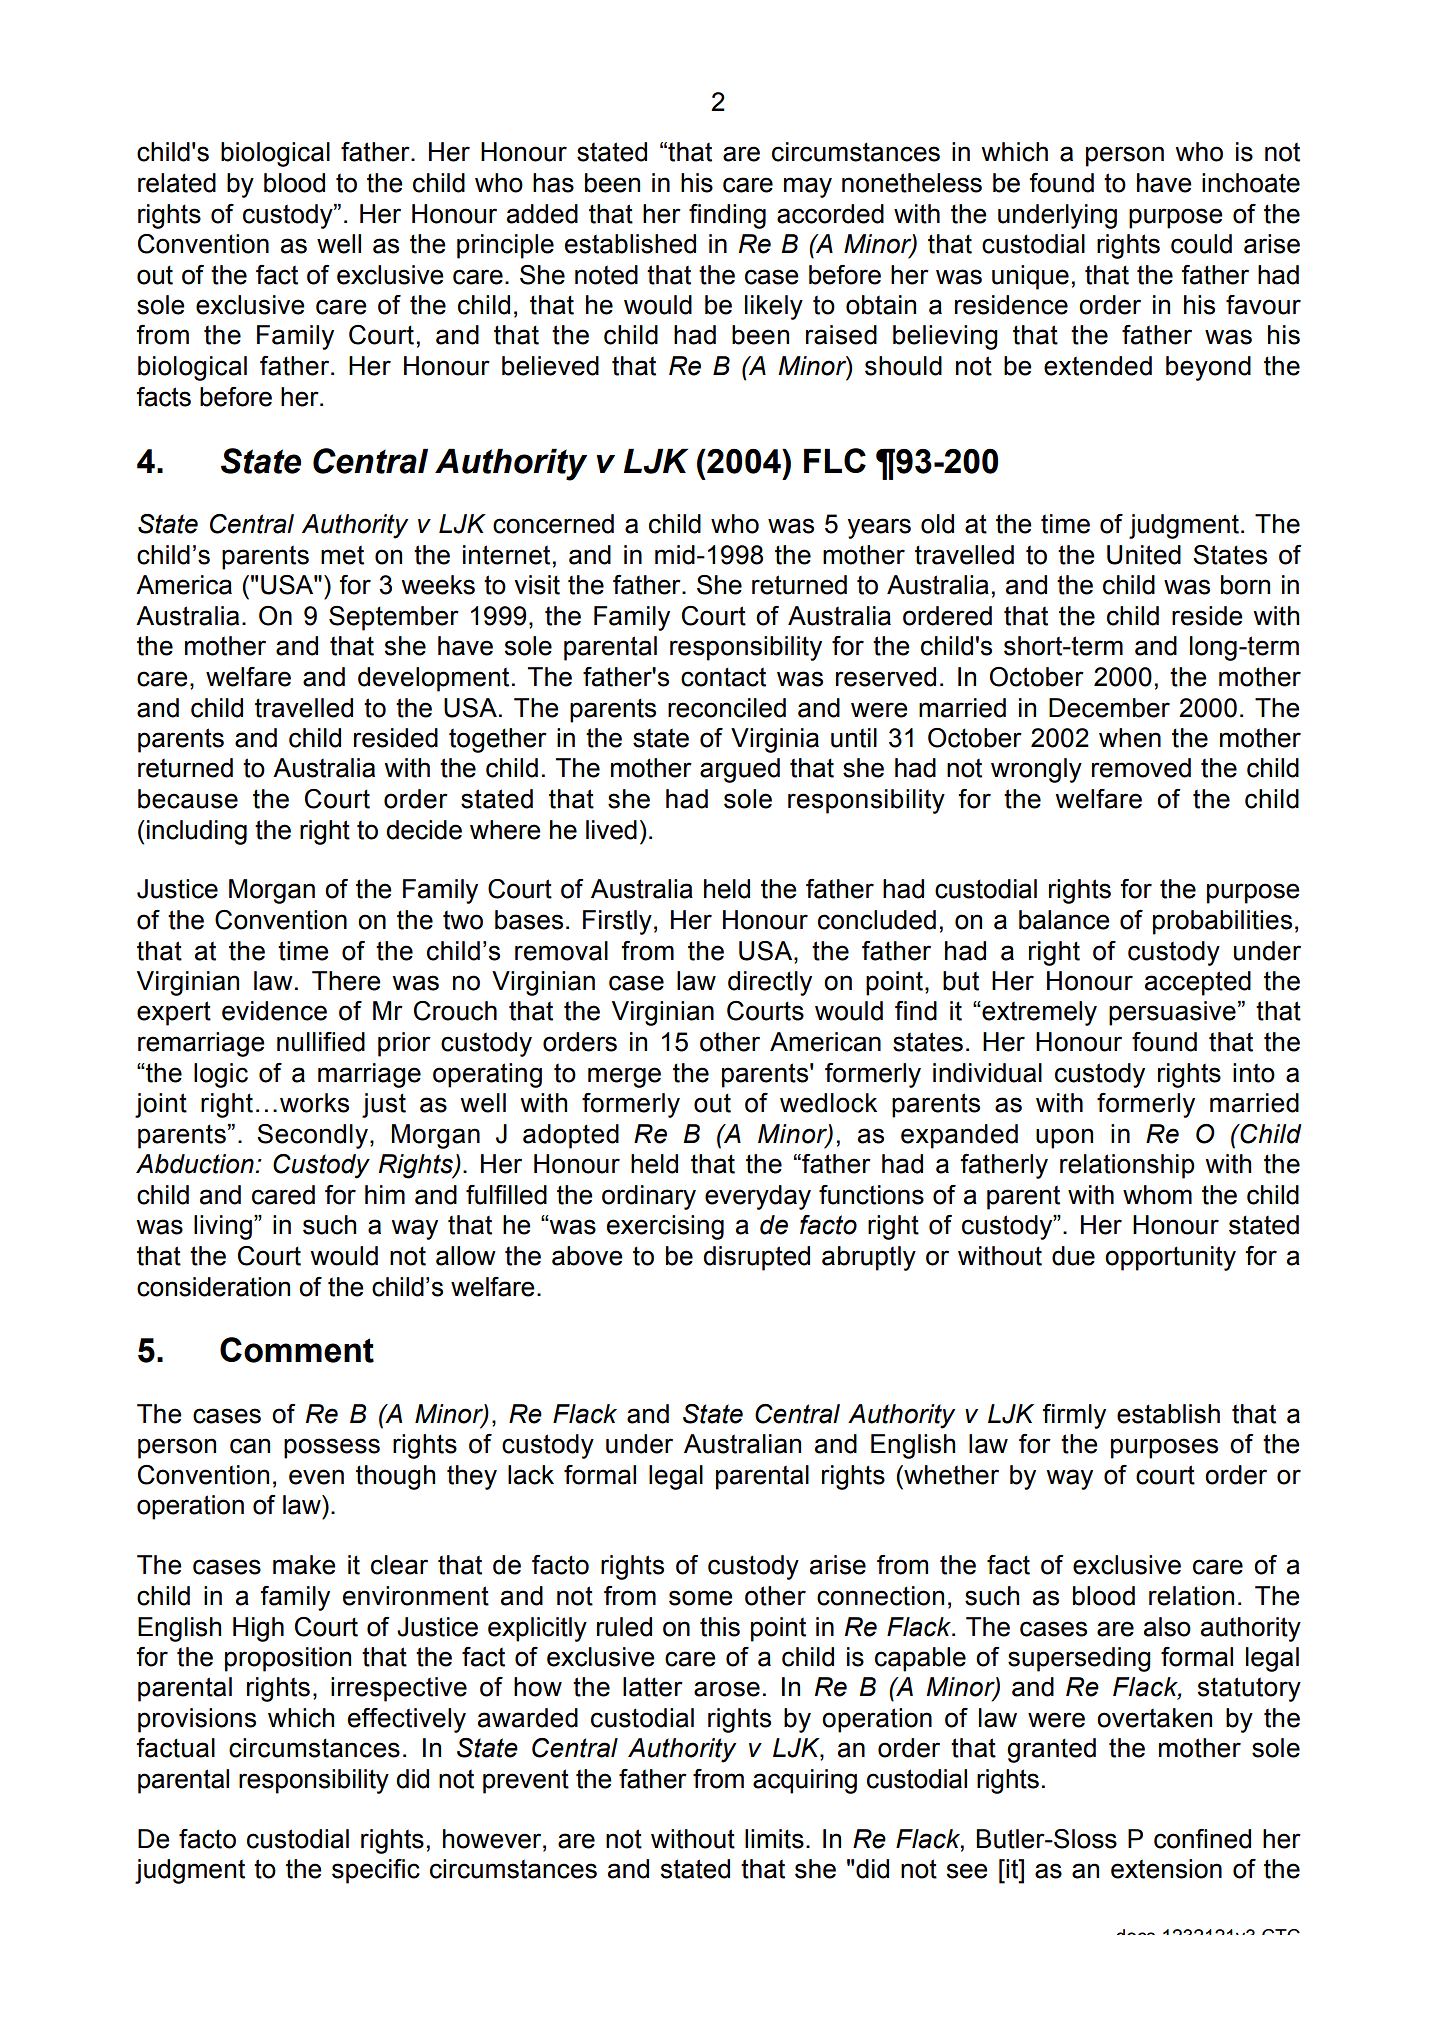 The image size is (1437, 2034). Describe the element at coordinates (1201, 244) in the screenshot. I see `could` at that location.
